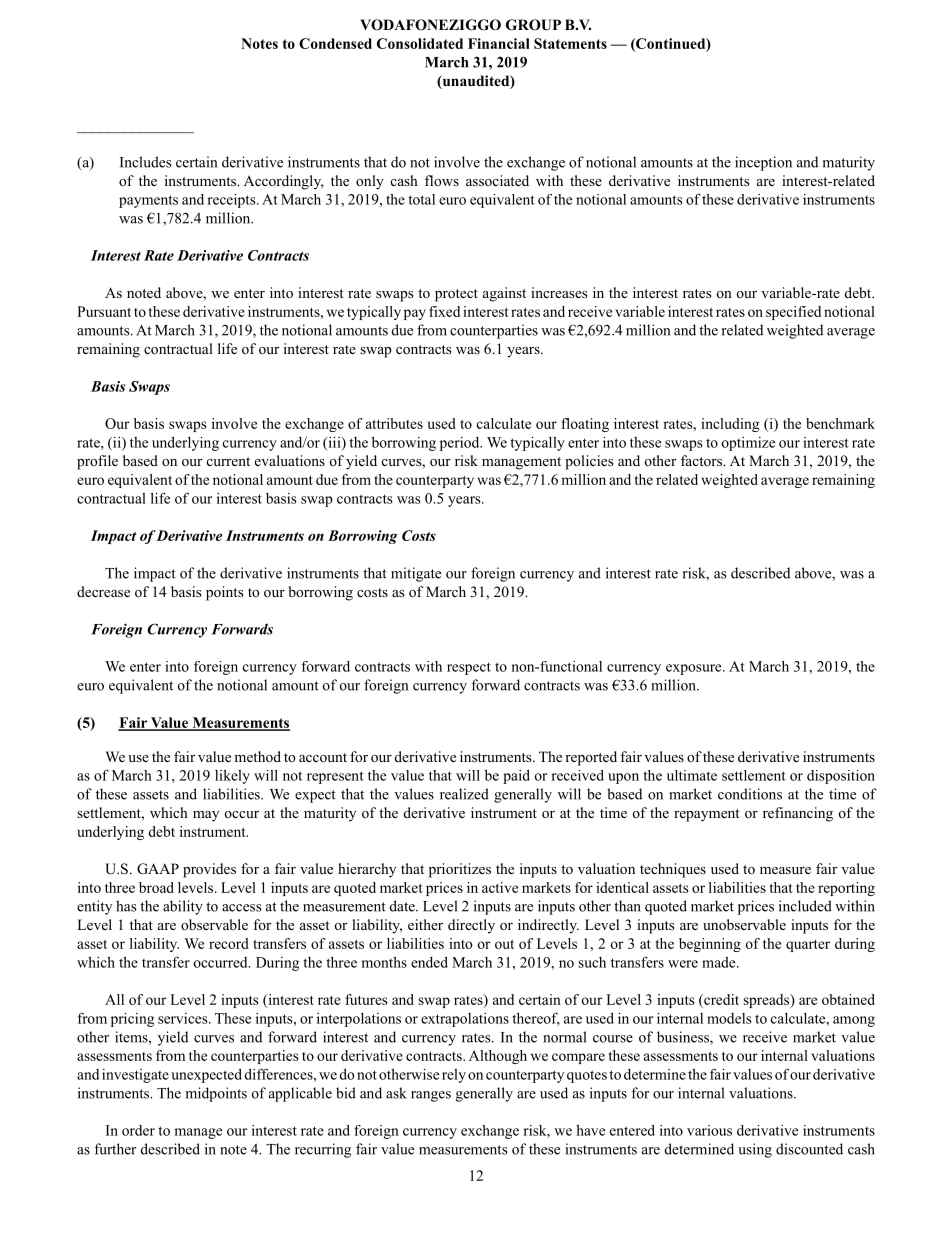 This page has width=952, height=1233. What do you see at coordinates (146, 162) in the page?
I see `Includes` at bounding box center [146, 162].
